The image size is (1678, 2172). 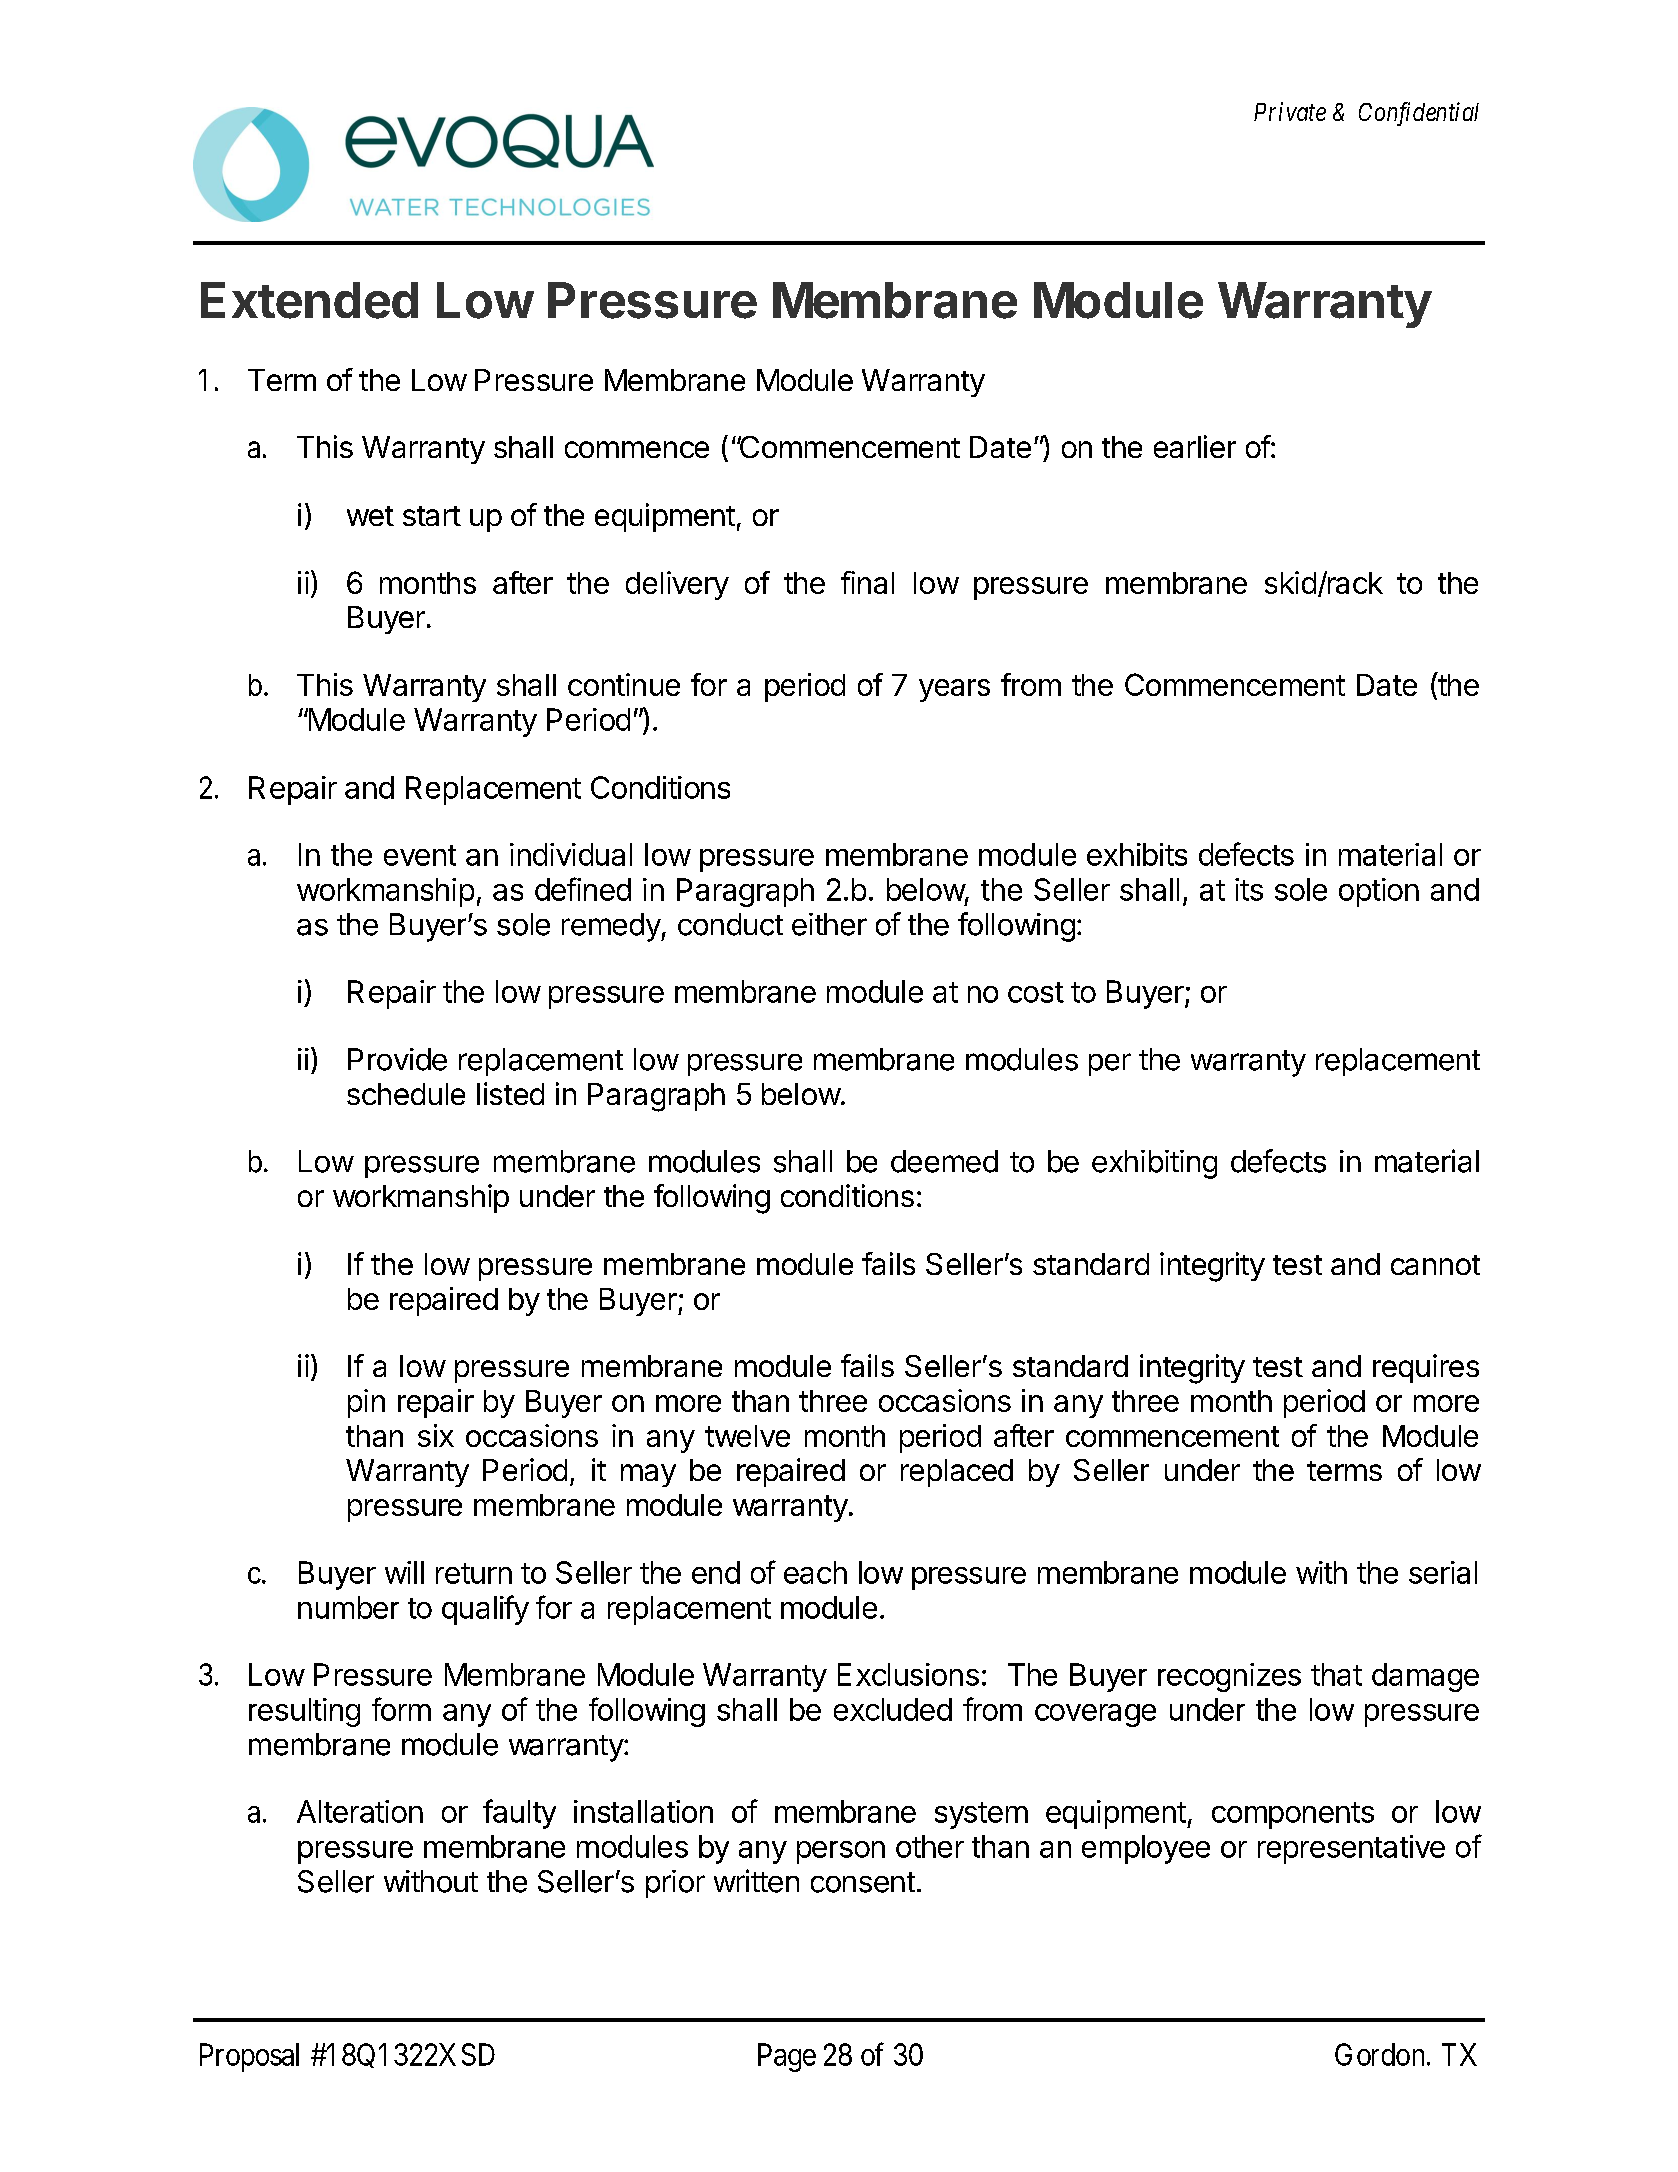 I want to click on wet, so click(x=370, y=516).
